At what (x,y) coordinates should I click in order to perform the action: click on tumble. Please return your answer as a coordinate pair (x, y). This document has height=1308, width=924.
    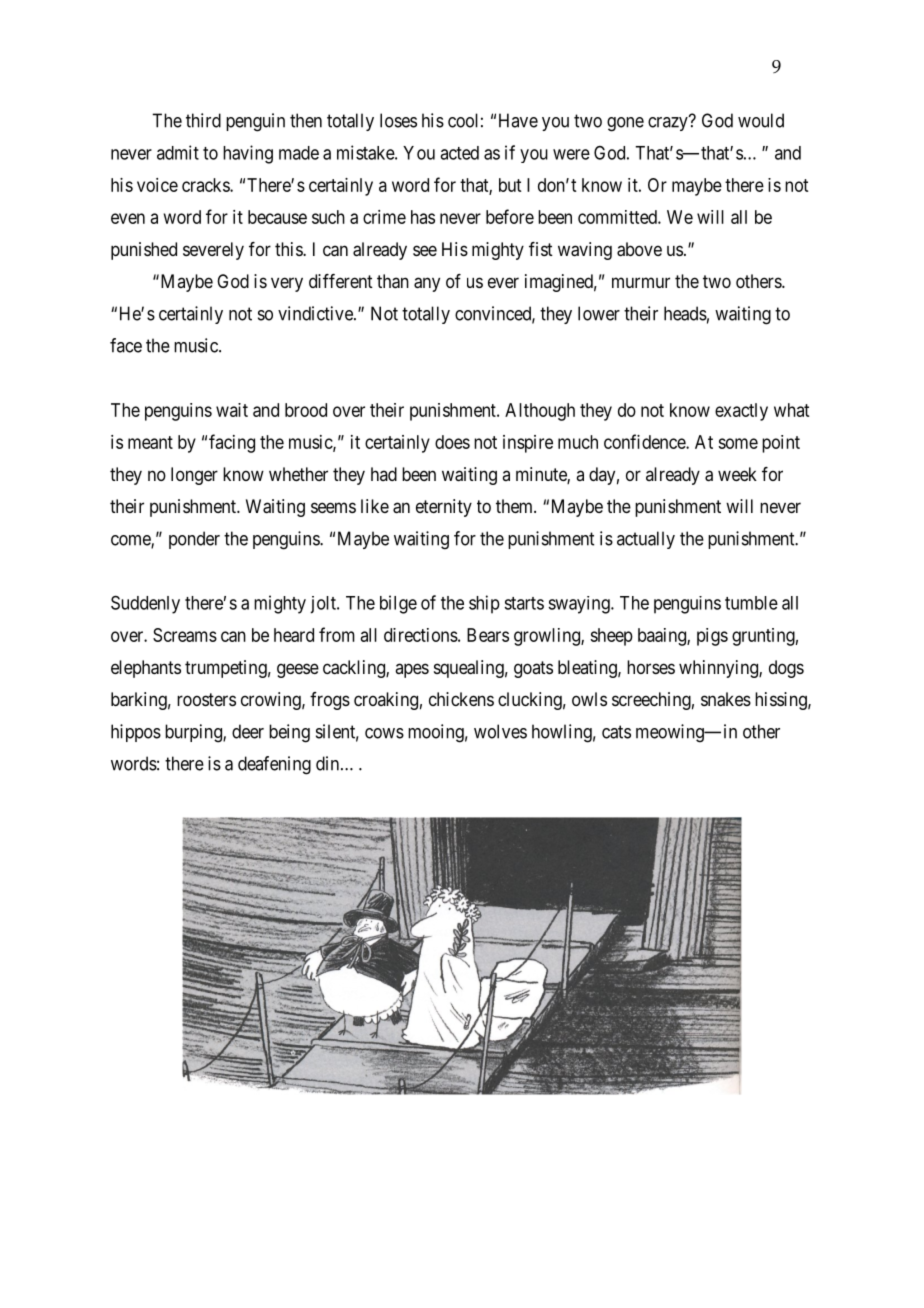
    Looking at the image, I should click on (751, 603).
